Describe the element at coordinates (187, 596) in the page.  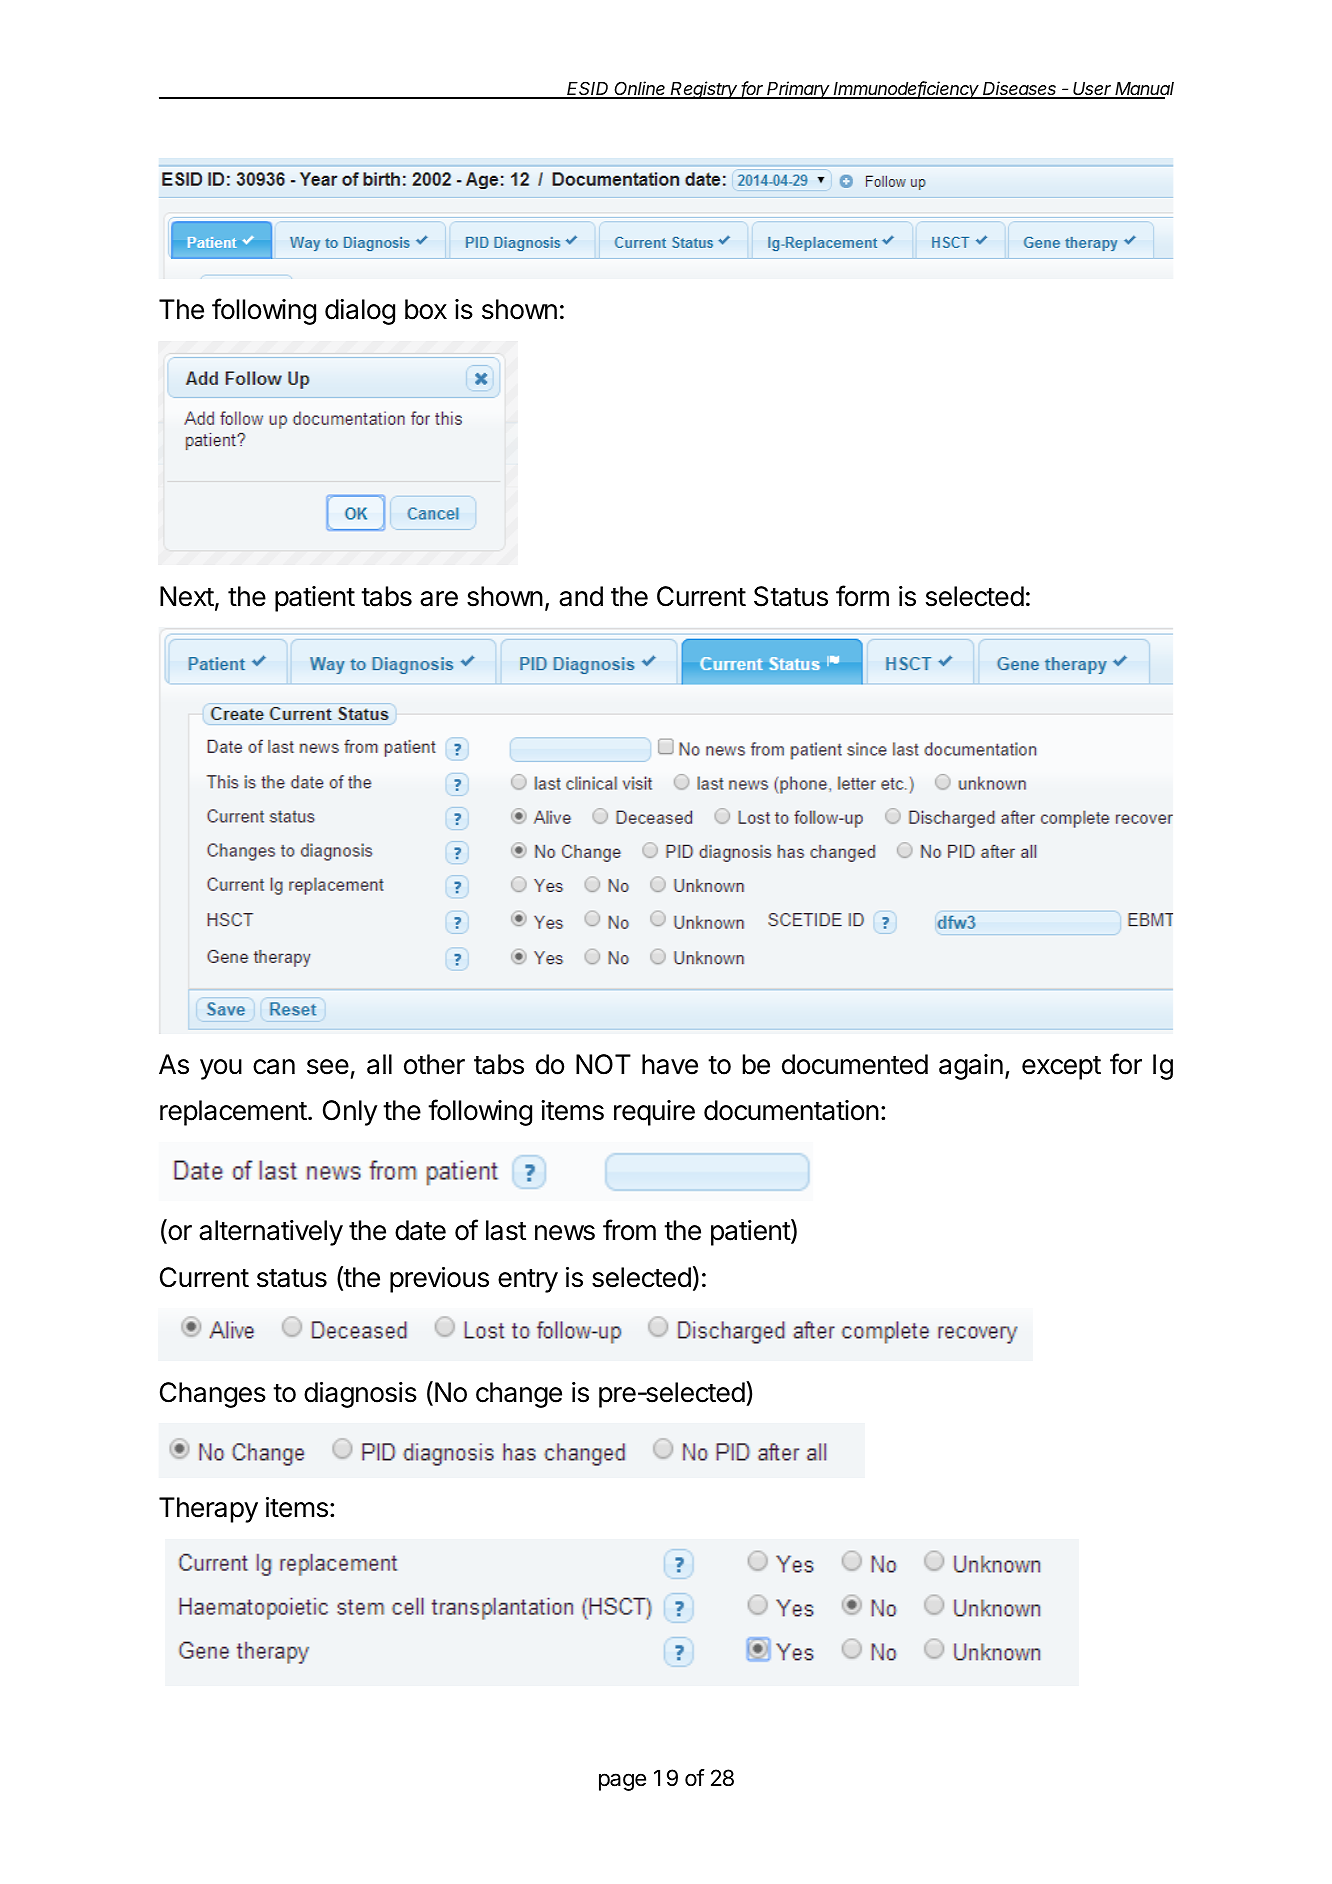
I see `Next` at that location.
